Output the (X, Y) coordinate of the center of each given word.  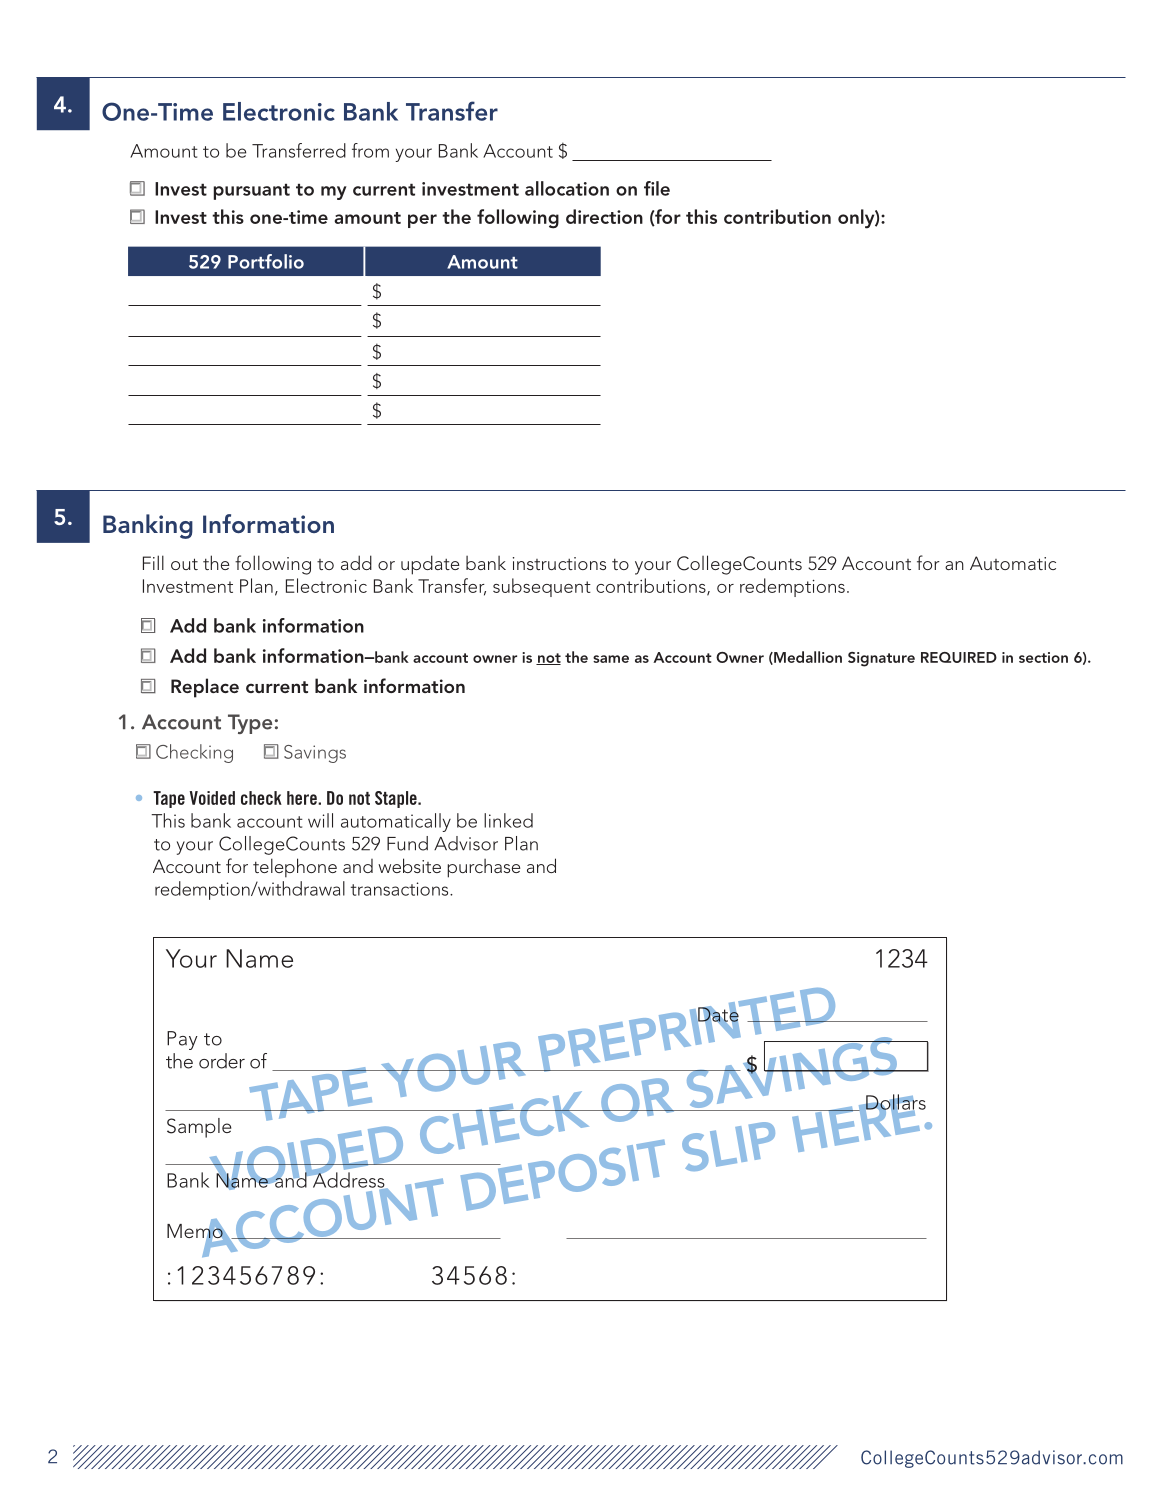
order (222, 1061)
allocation (567, 188)
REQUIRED (959, 657)
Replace (205, 688)
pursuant (252, 192)
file (657, 188)
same (611, 659)
